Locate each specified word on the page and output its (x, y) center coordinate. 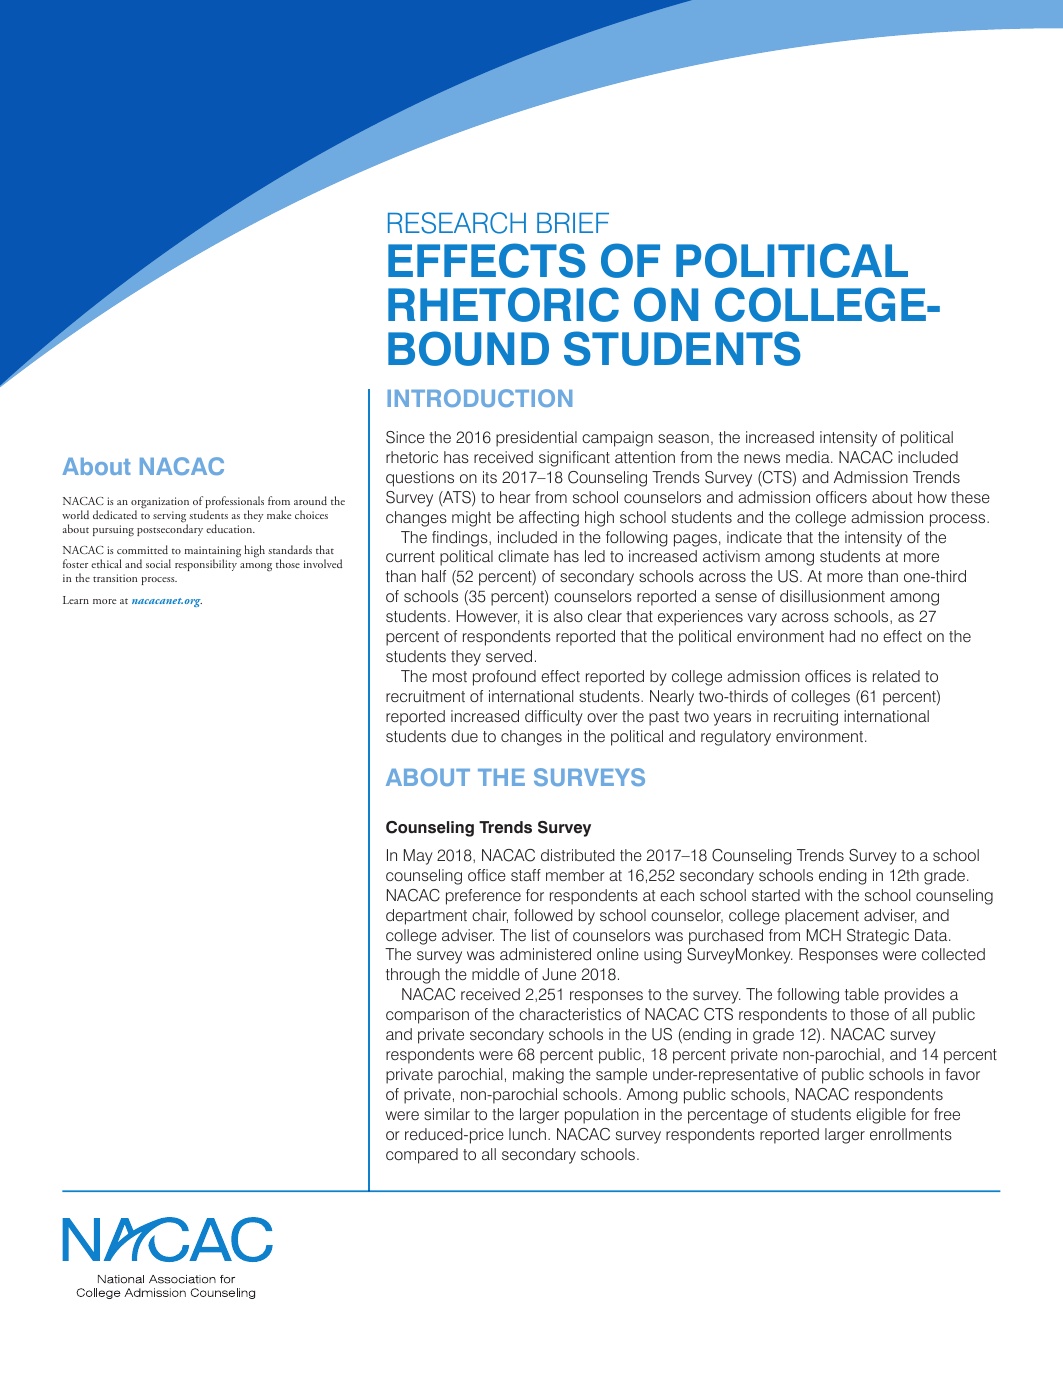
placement (822, 917)
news (762, 458)
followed (543, 915)
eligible (881, 1116)
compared (422, 1156)
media (809, 457)
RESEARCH (457, 223)
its (490, 477)
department (426, 917)
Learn (76, 600)
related (896, 676)
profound (504, 678)
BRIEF (573, 223)
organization (160, 504)
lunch (527, 1134)
